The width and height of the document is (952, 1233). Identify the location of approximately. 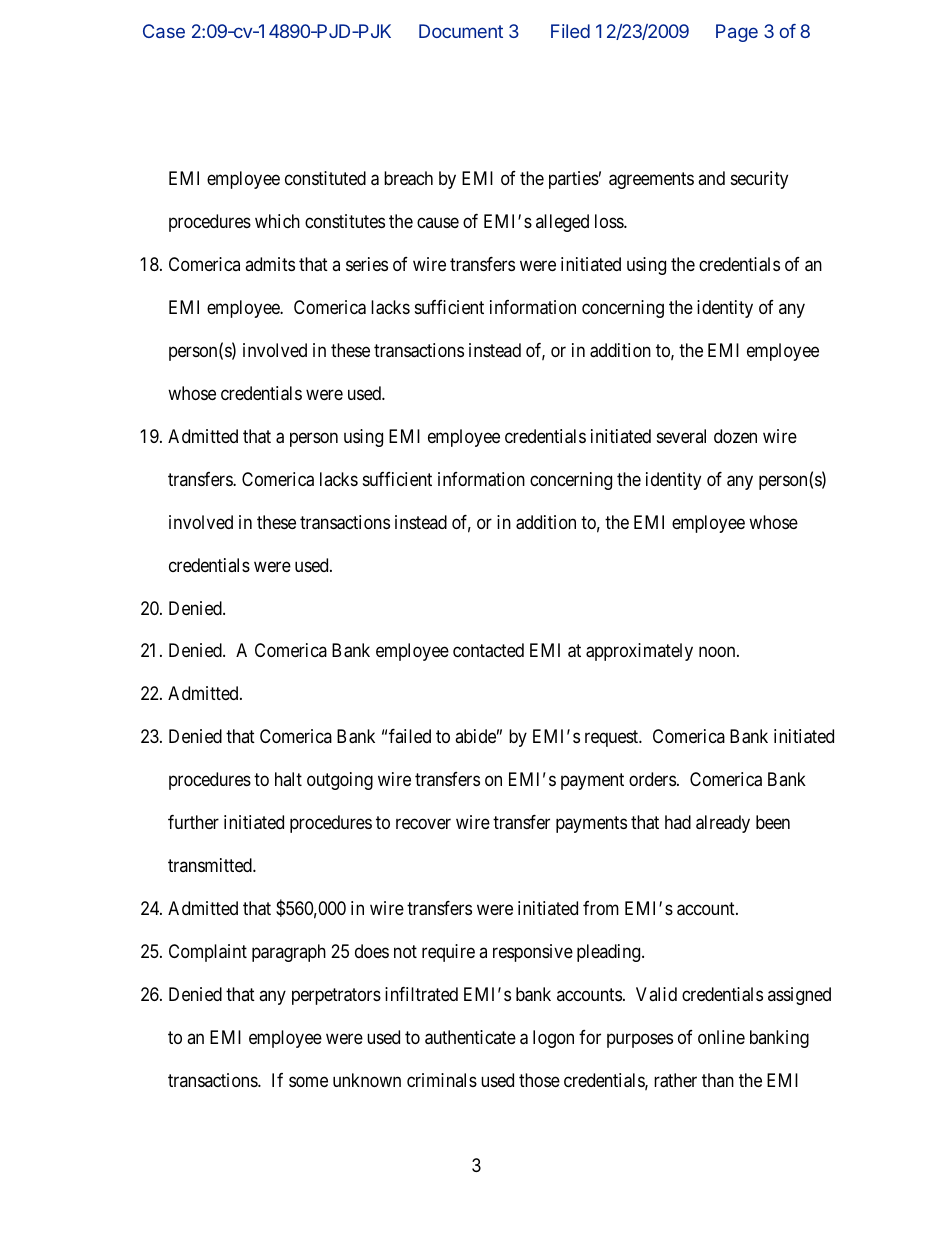
(639, 652).
